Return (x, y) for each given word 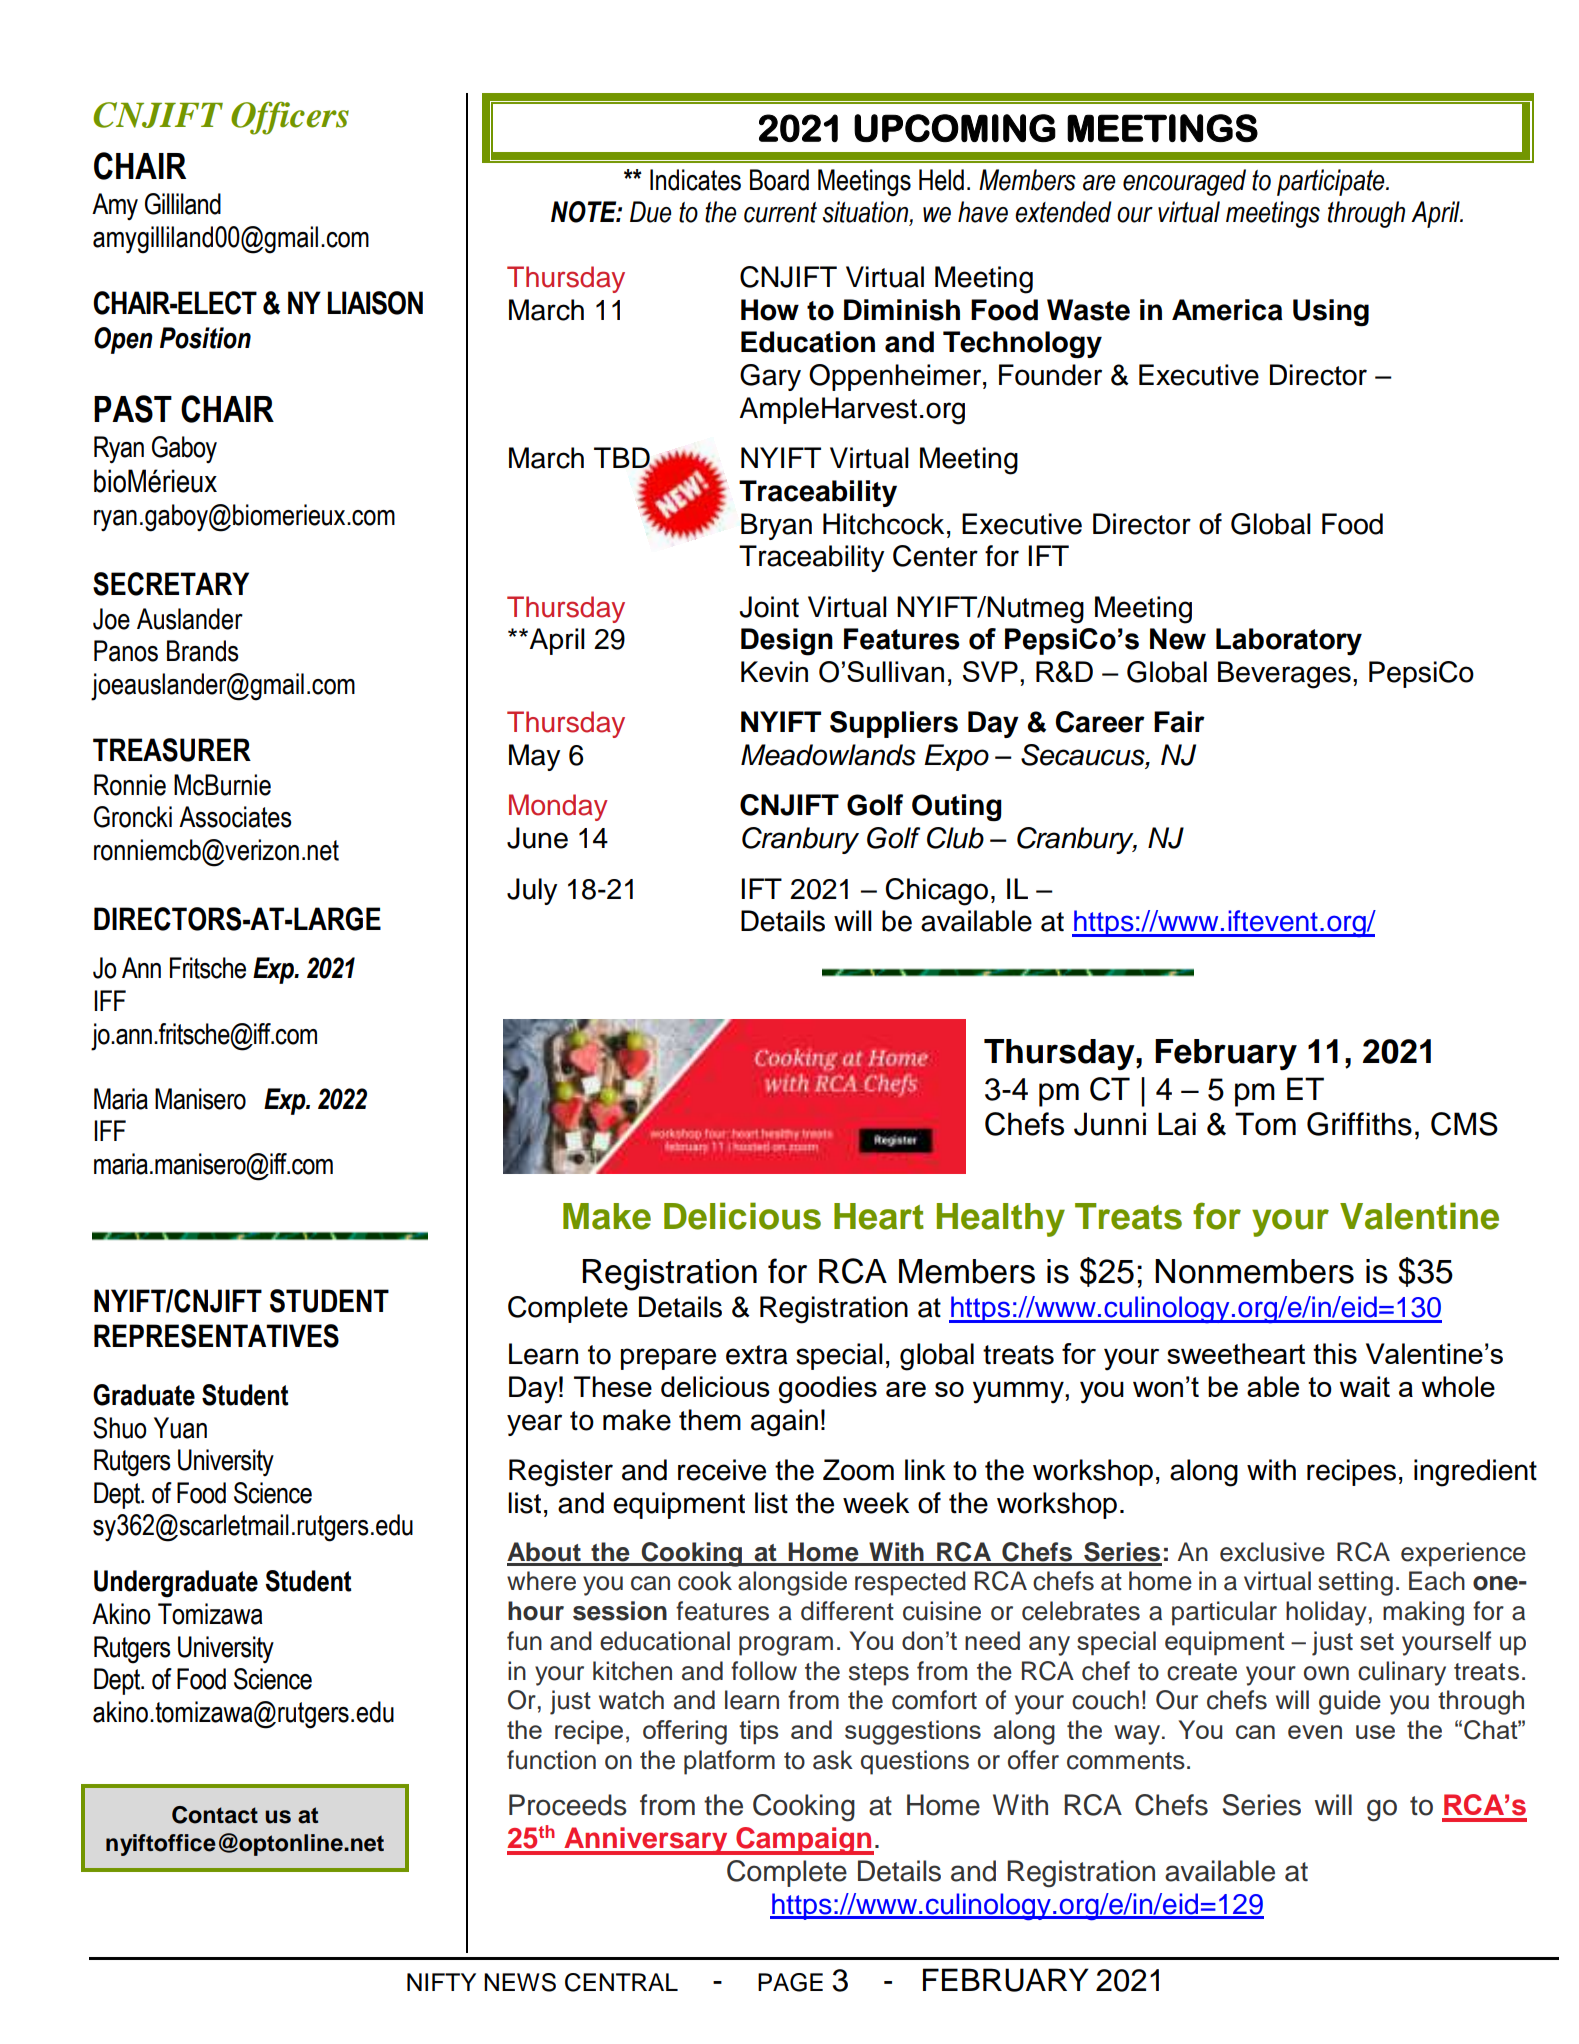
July (532, 891)
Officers (290, 118)
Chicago (937, 892)
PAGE (790, 1982)
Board (779, 180)
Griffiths (1359, 1124)
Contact (215, 1815)
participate (1332, 182)
